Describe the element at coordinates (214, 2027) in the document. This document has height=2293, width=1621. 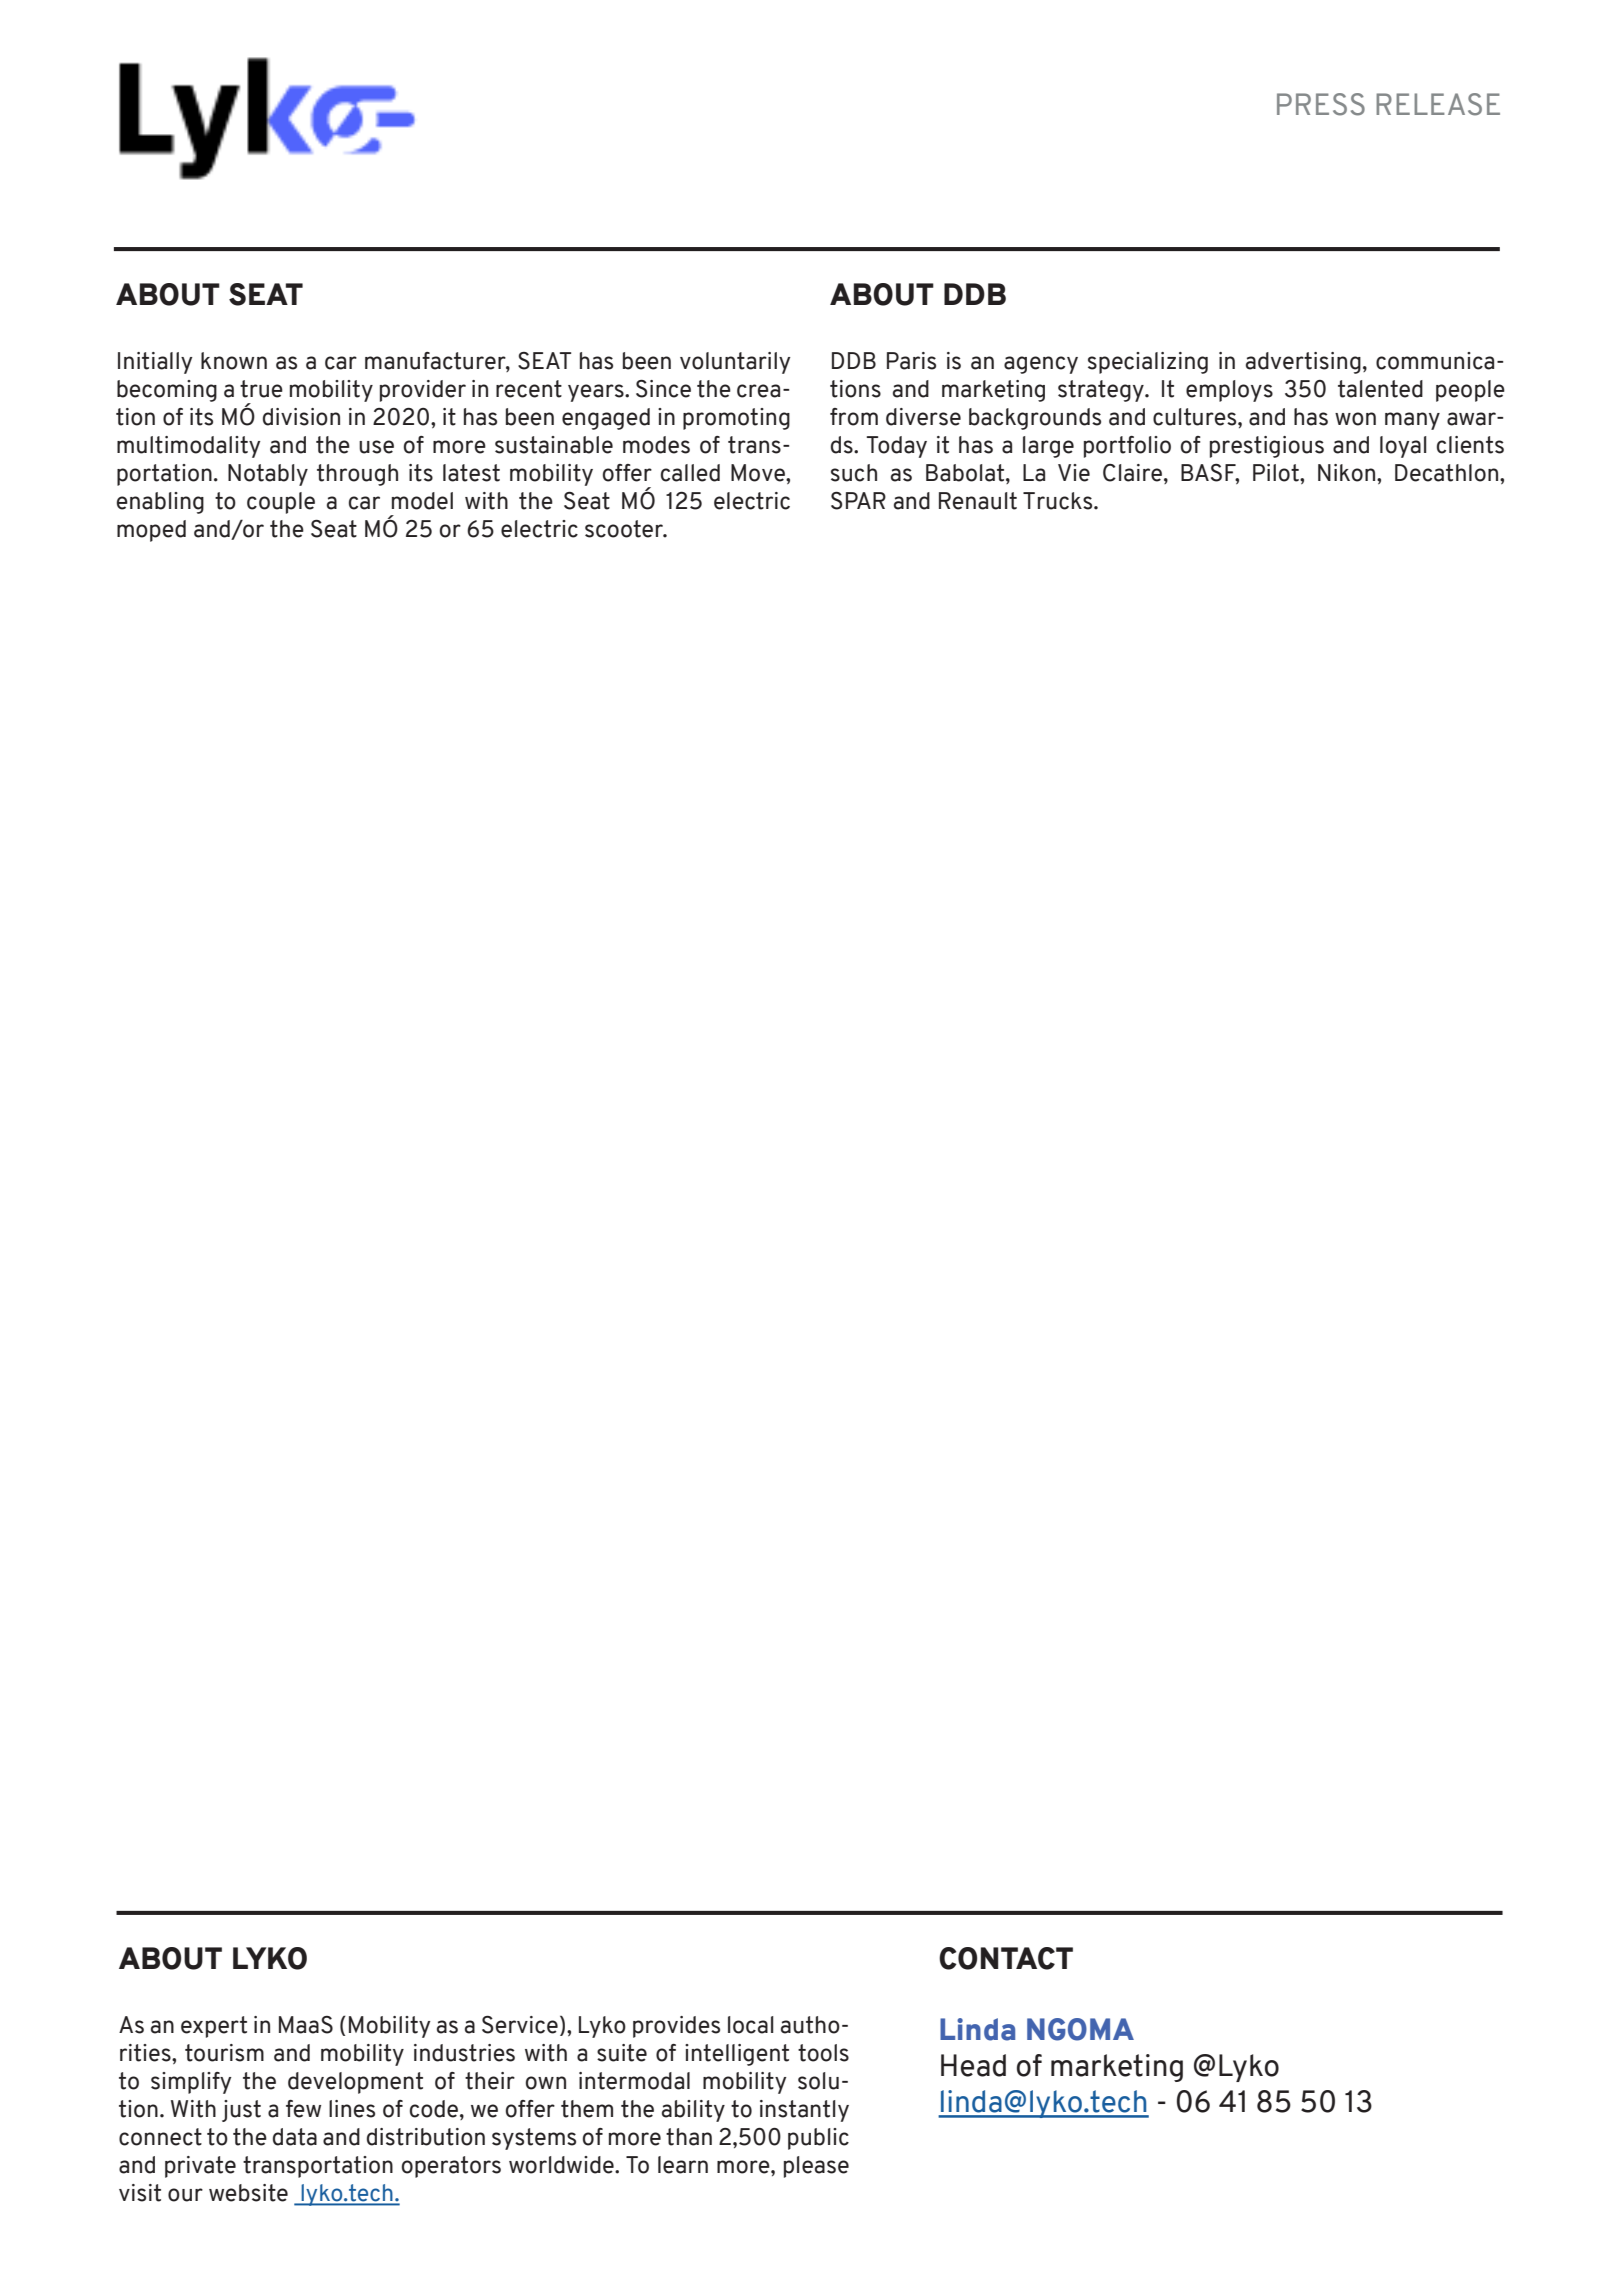
I see `expert` at that location.
